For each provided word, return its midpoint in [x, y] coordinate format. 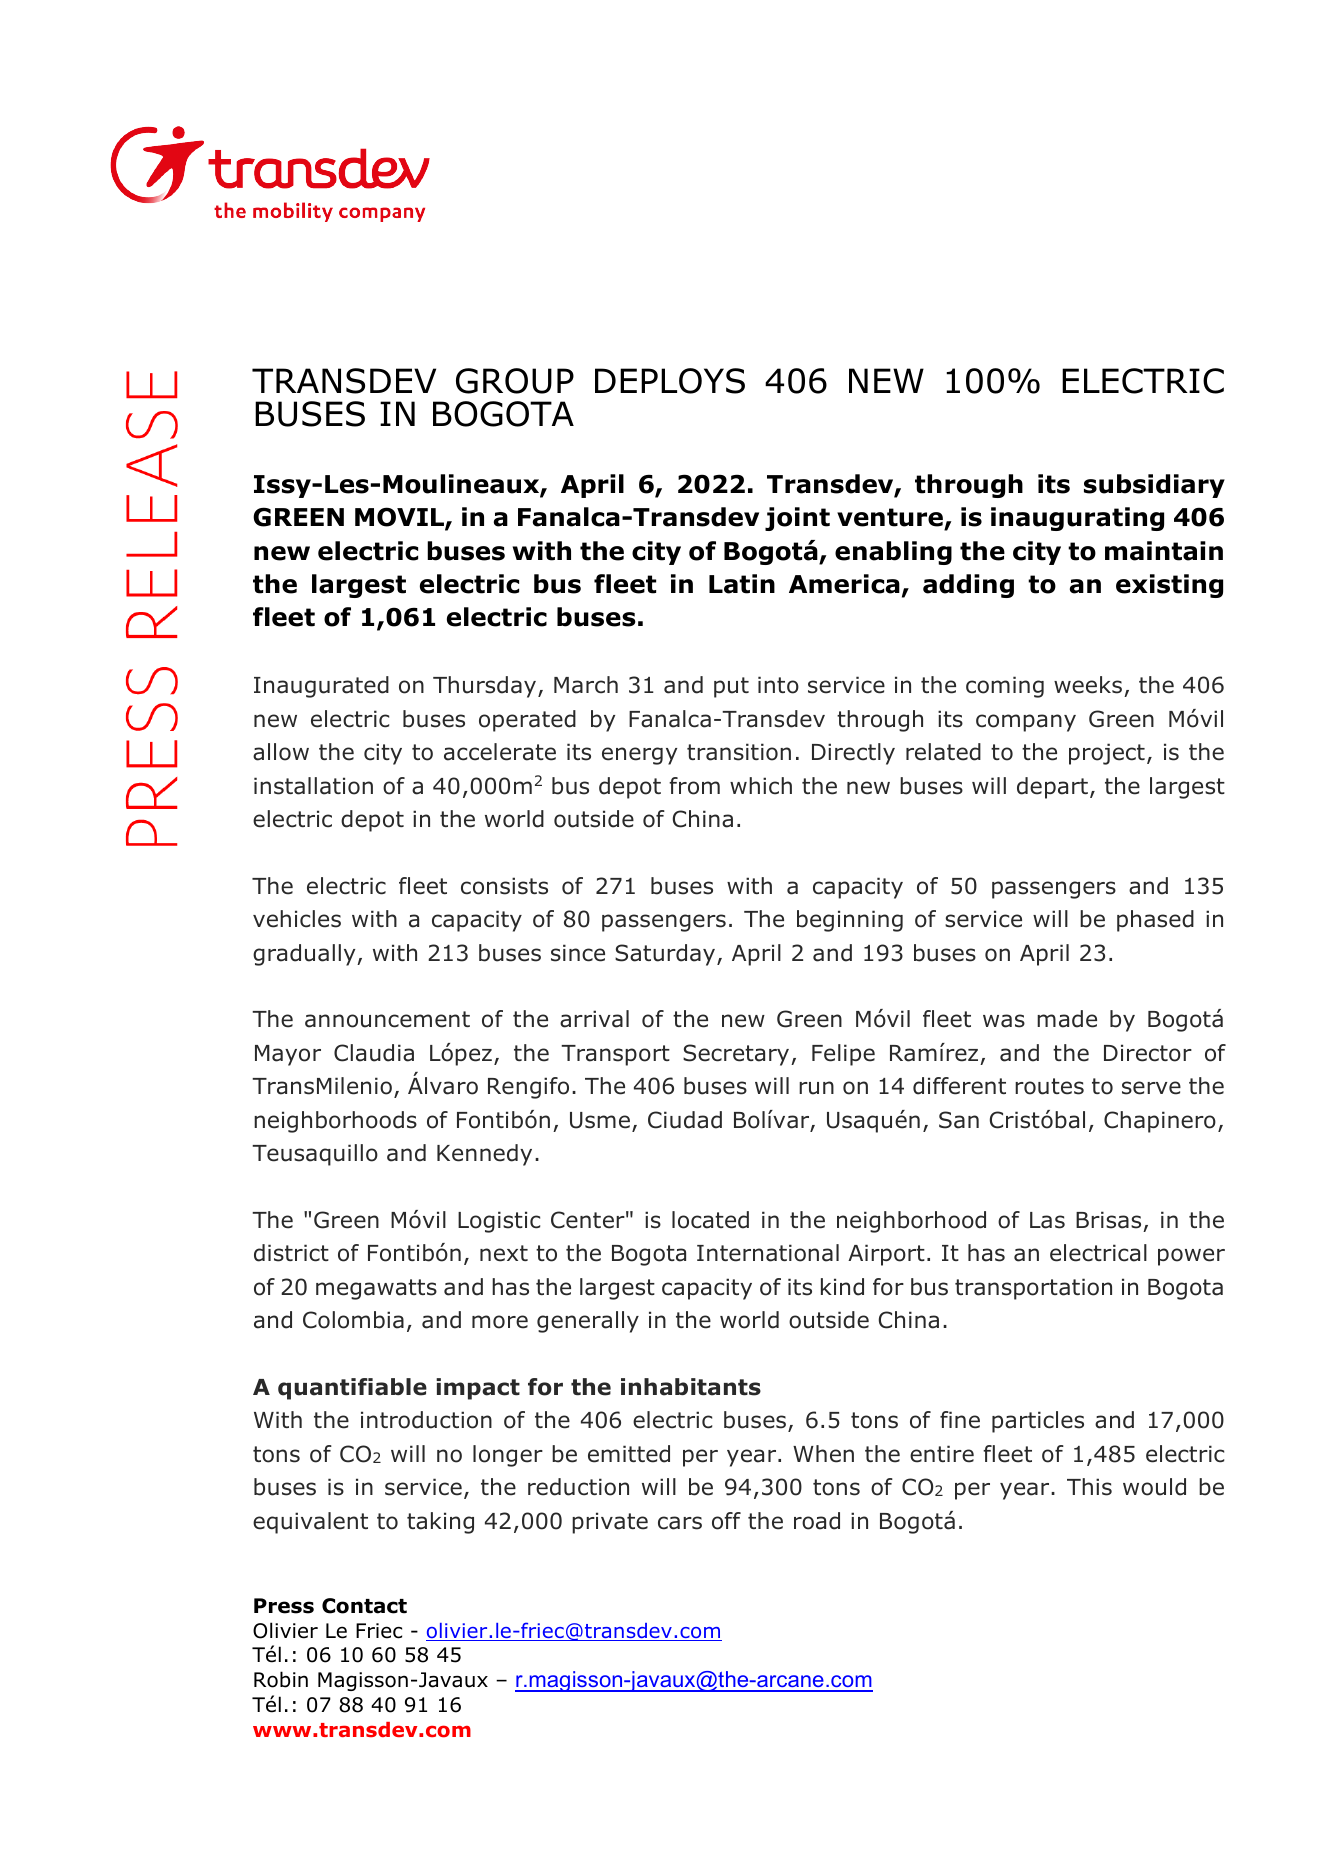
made [1067, 1019]
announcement [387, 1019]
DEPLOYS [670, 381]
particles [1038, 1422]
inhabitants [691, 1387]
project [1107, 754]
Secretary [737, 1055]
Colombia [353, 1320]
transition [739, 752]
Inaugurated [321, 687]
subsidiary [1154, 486]
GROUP [515, 381]
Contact [364, 1606]
